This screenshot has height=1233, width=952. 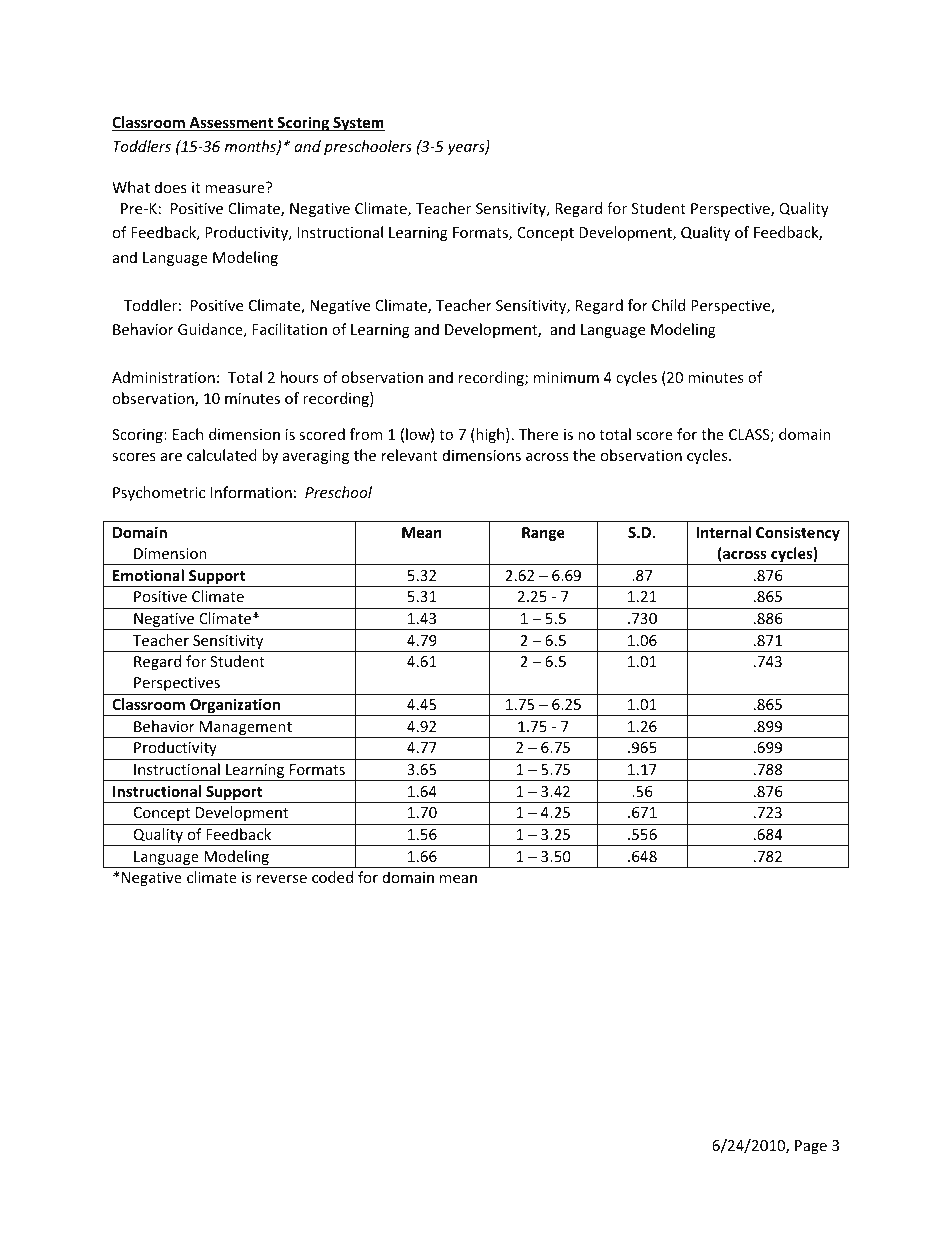 What do you see at coordinates (235, 707) in the screenshot?
I see `Organization` at bounding box center [235, 707].
